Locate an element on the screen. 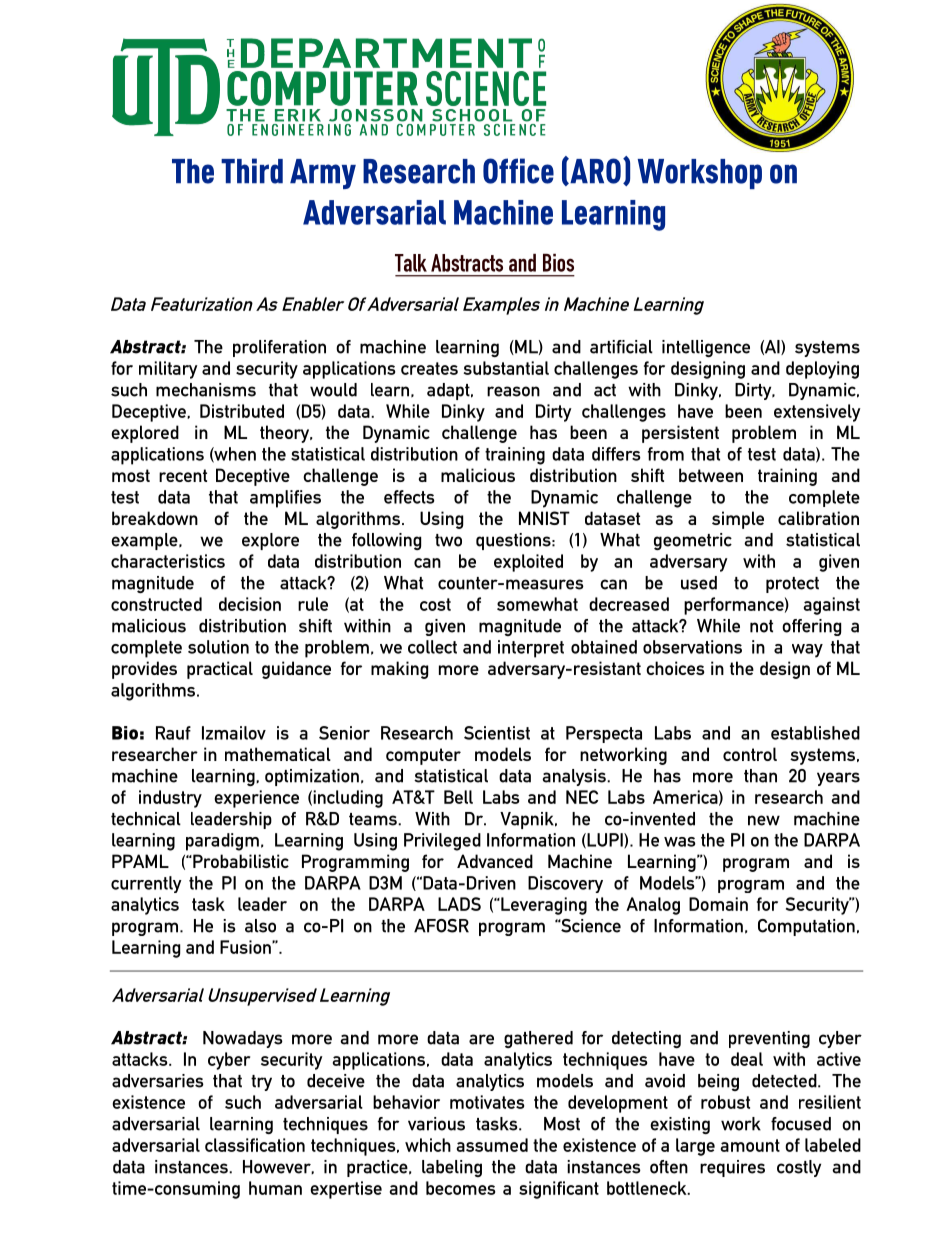 The width and height of the screenshot is (952, 1233). exploited is located at coordinates (528, 563).
